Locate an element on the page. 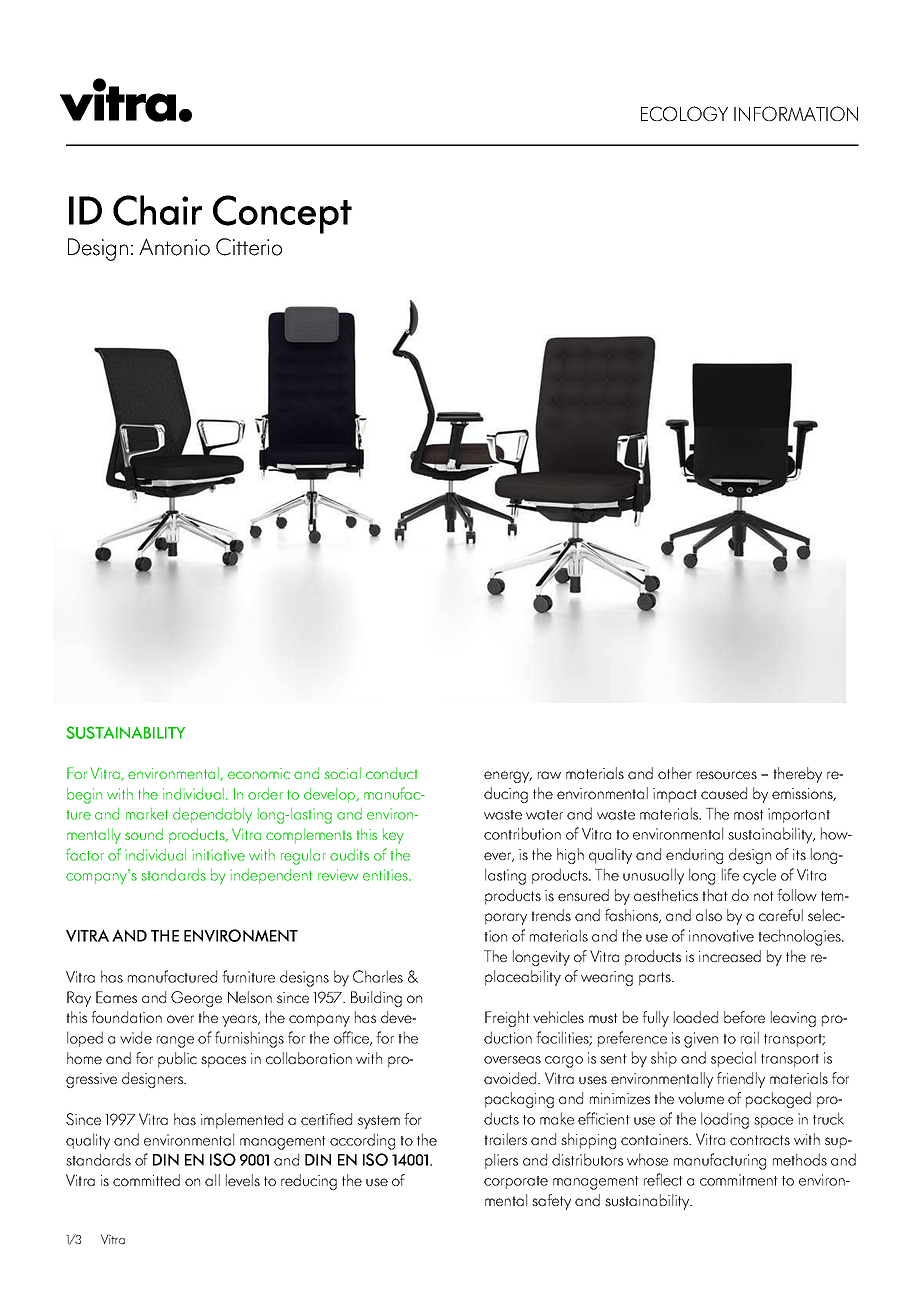 The height and width of the image is (1308, 924). Chair is located at coordinates (157, 210).
